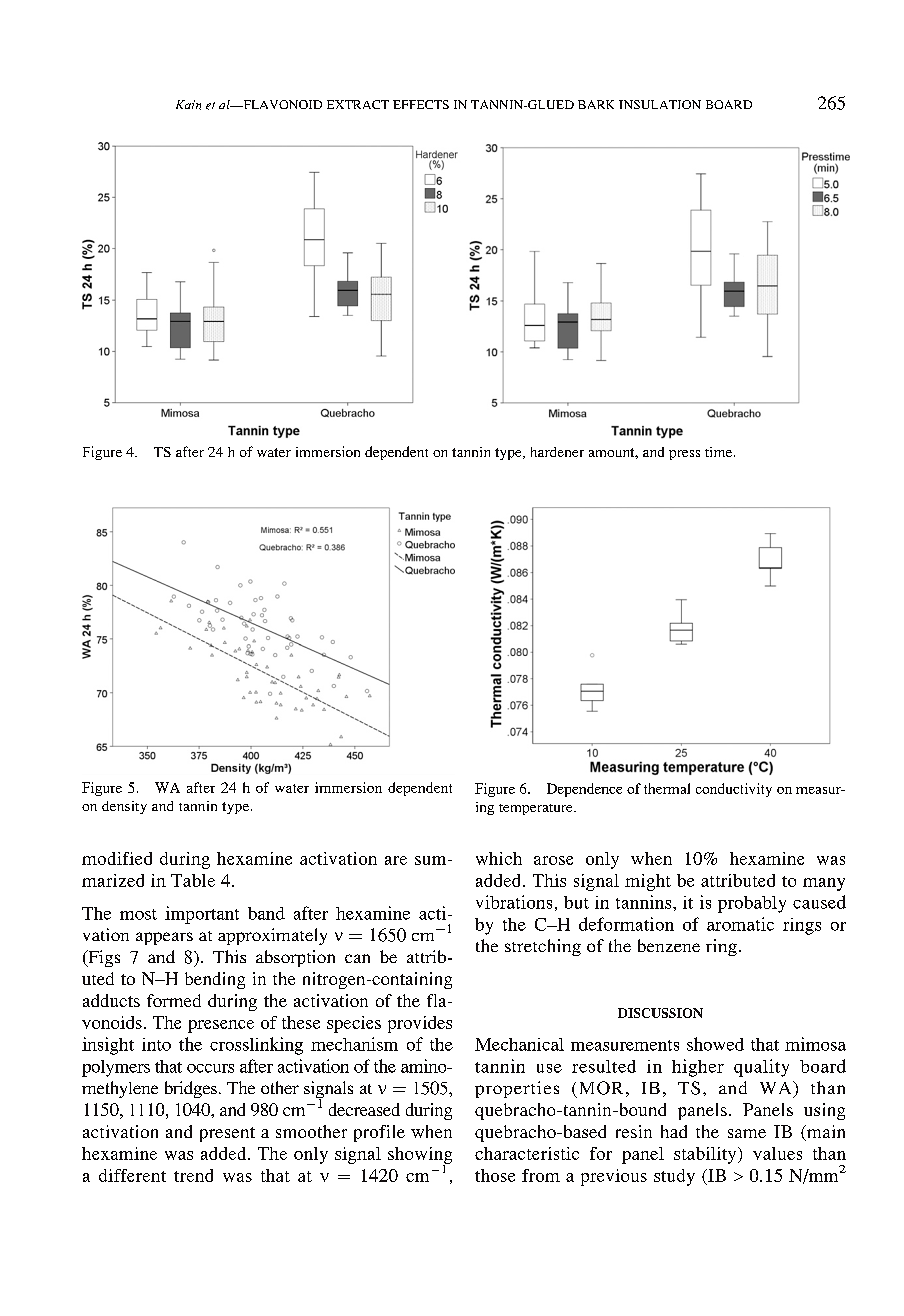 The width and height of the image is (904, 1316). What do you see at coordinates (421, 104) in the image?
I see `EFFECTS` at bounding box center [421, 104].
